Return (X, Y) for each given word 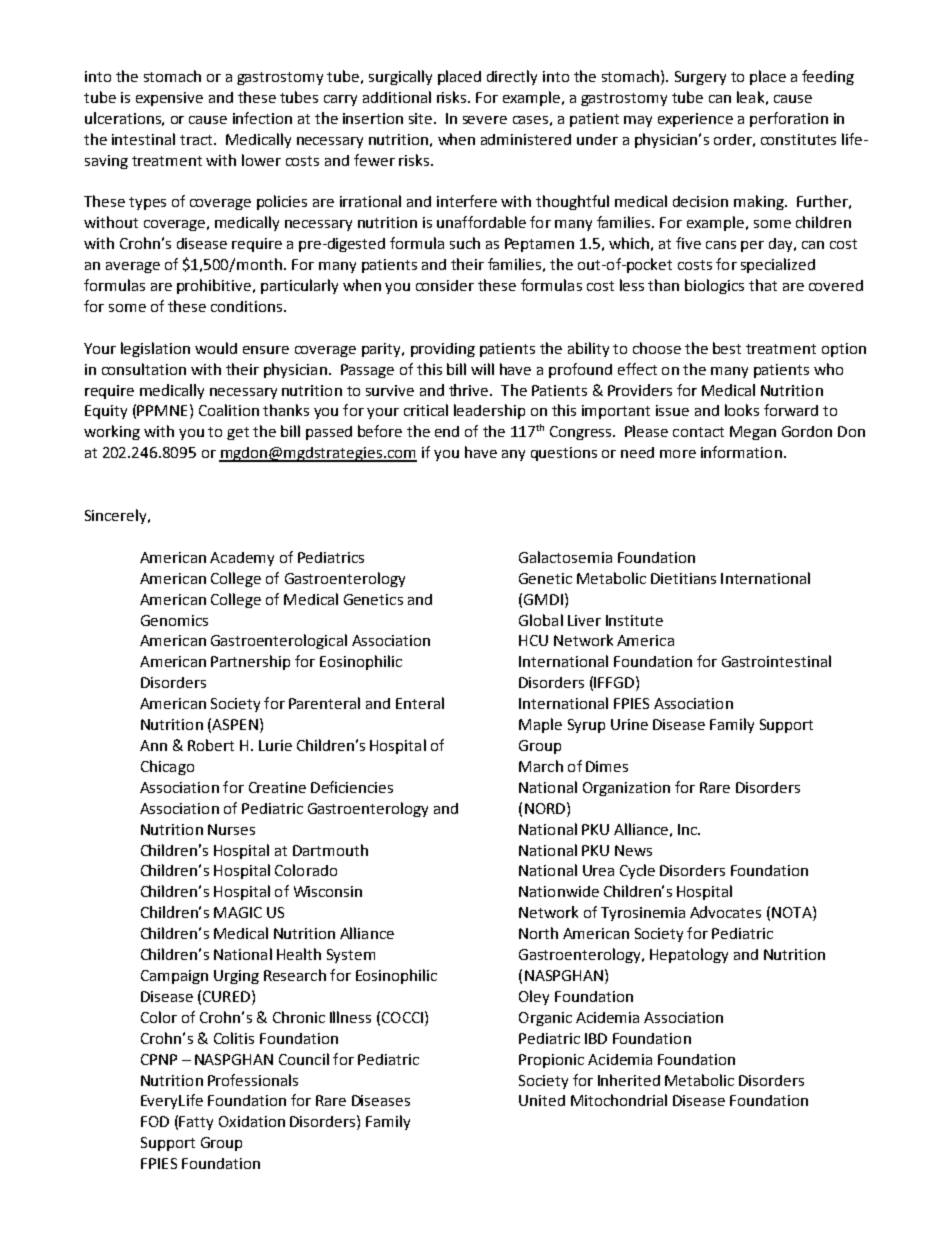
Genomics (174, 620)
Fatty (196, 1123)
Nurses (231, 829)
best (727, 348)
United (542, 1100)
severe (485, 120)
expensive (169, 99)
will (482, 369)
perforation (789, 119)
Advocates (725, 912)
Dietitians (683, 578)
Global (541, 620)
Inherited (629, 1080)
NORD (546, 808)
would (216, 348)
